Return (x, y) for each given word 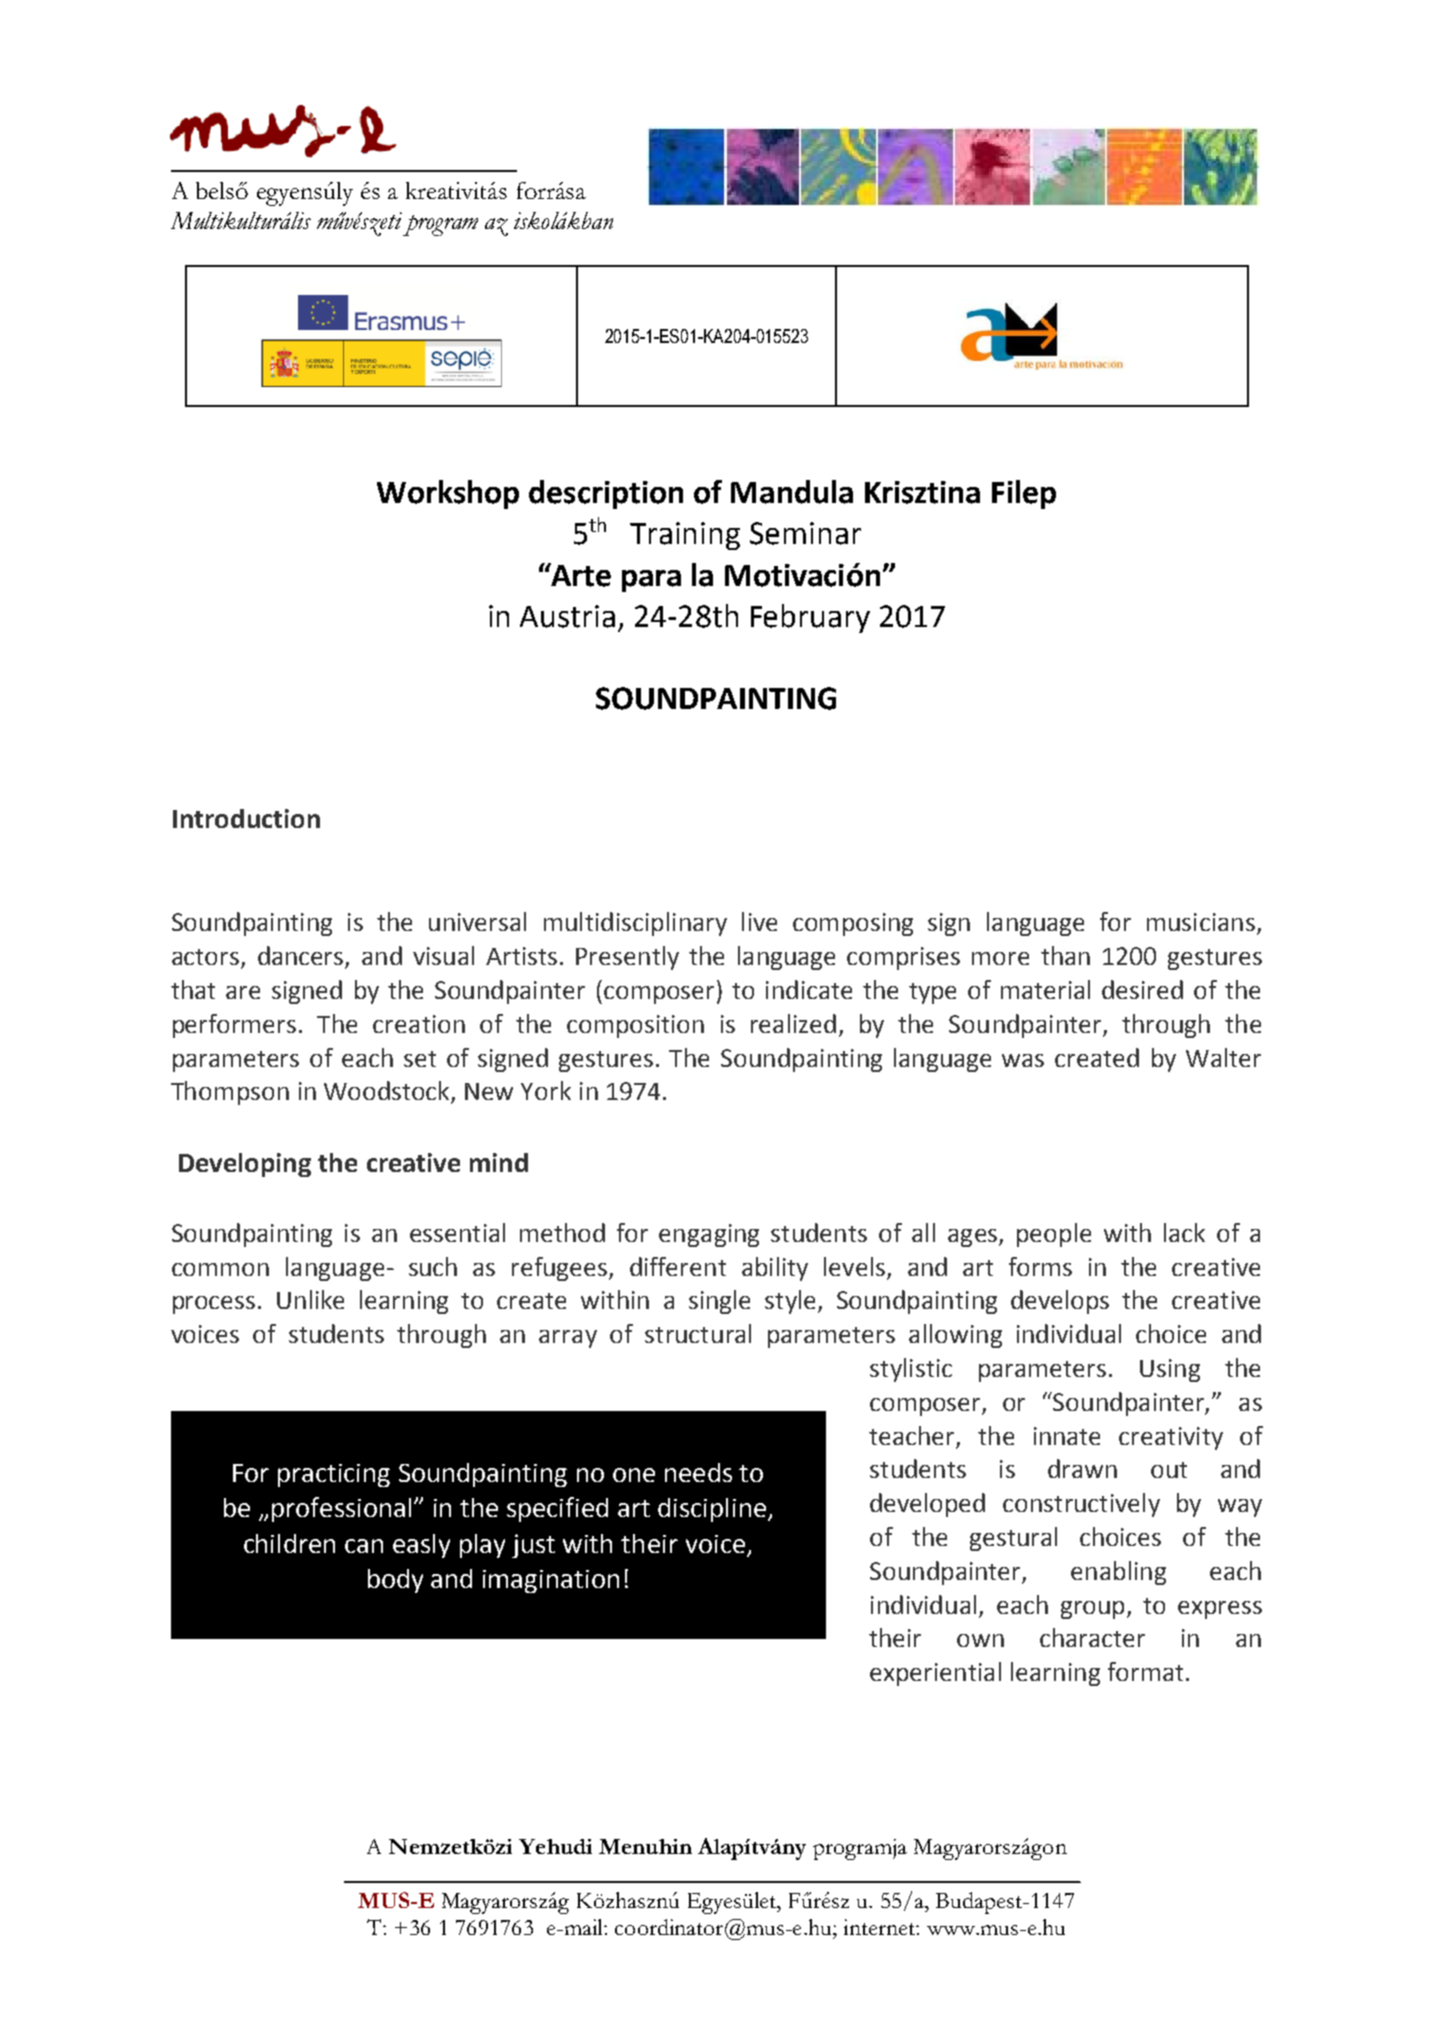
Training (685, 536)
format (1145, 1671)
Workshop (448, 494)
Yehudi (555, 1846)
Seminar (805, 533)
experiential (935, 1674)
